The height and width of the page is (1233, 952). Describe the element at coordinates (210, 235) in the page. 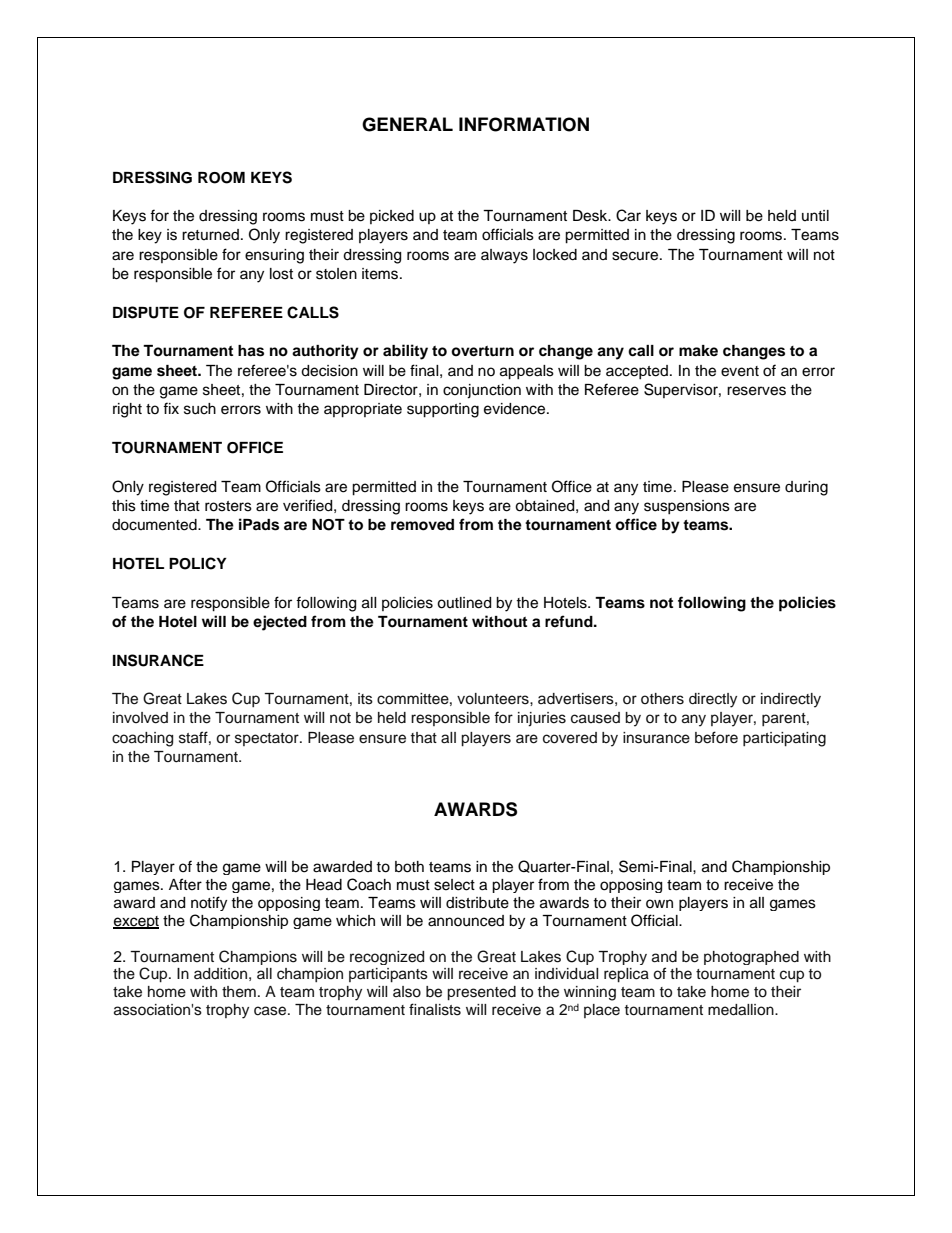

I see `returned` at that location.
